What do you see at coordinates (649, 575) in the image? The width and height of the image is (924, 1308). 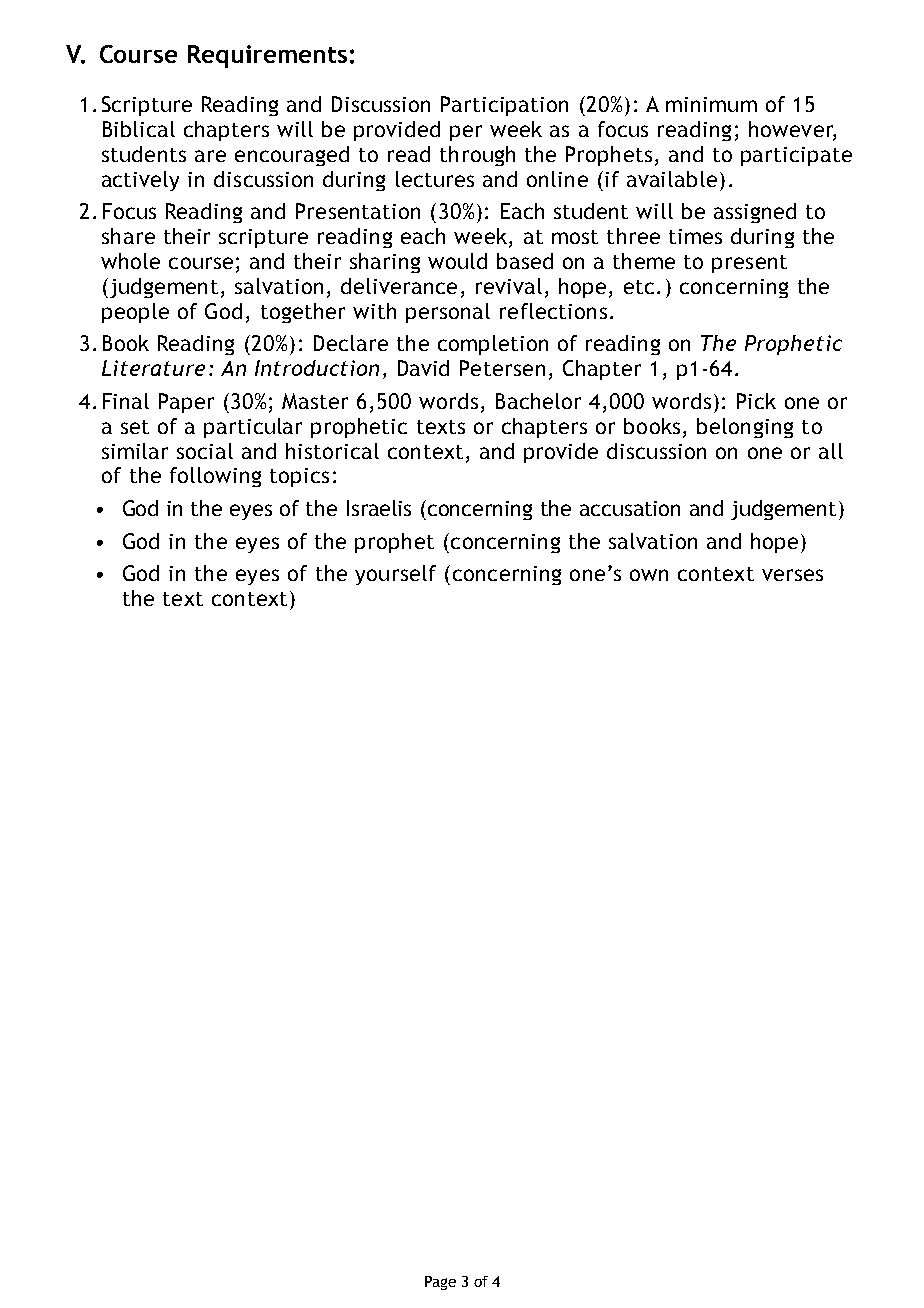 I see `own` at bounding box center [649, 575].
